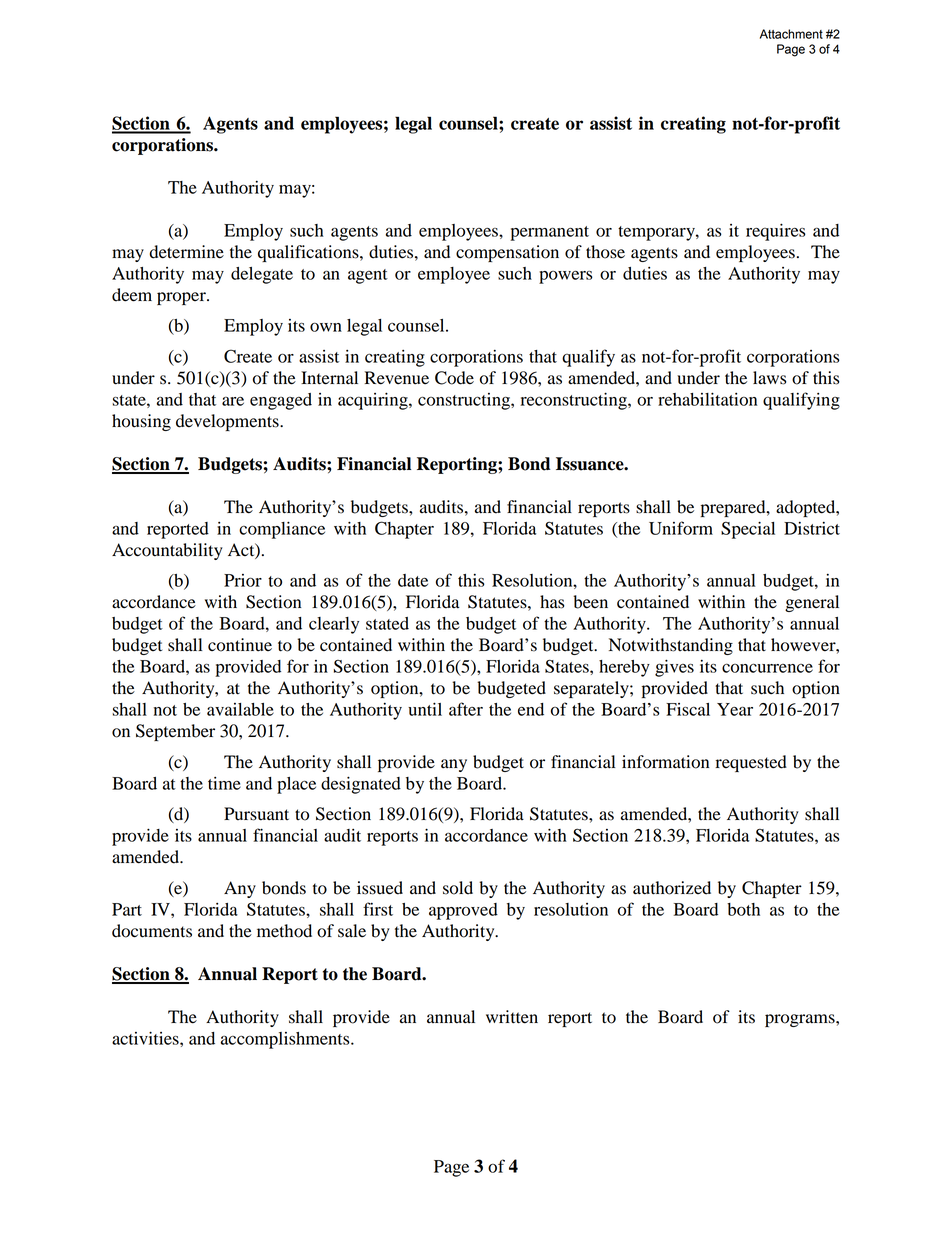 The height and width of the image is (1233, 952). I want to click on permanent, so click(549, 233).
